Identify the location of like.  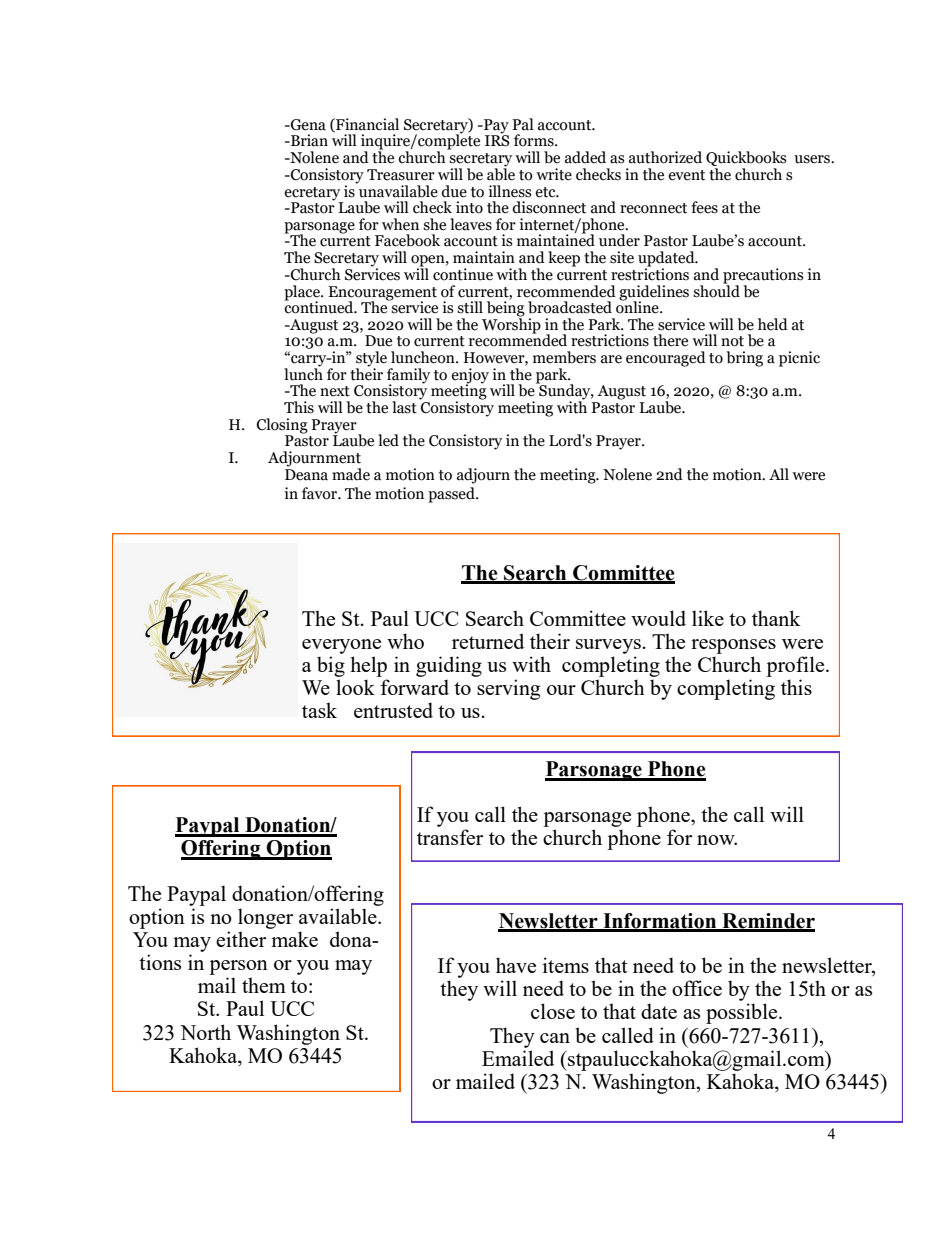
(708, 618).
